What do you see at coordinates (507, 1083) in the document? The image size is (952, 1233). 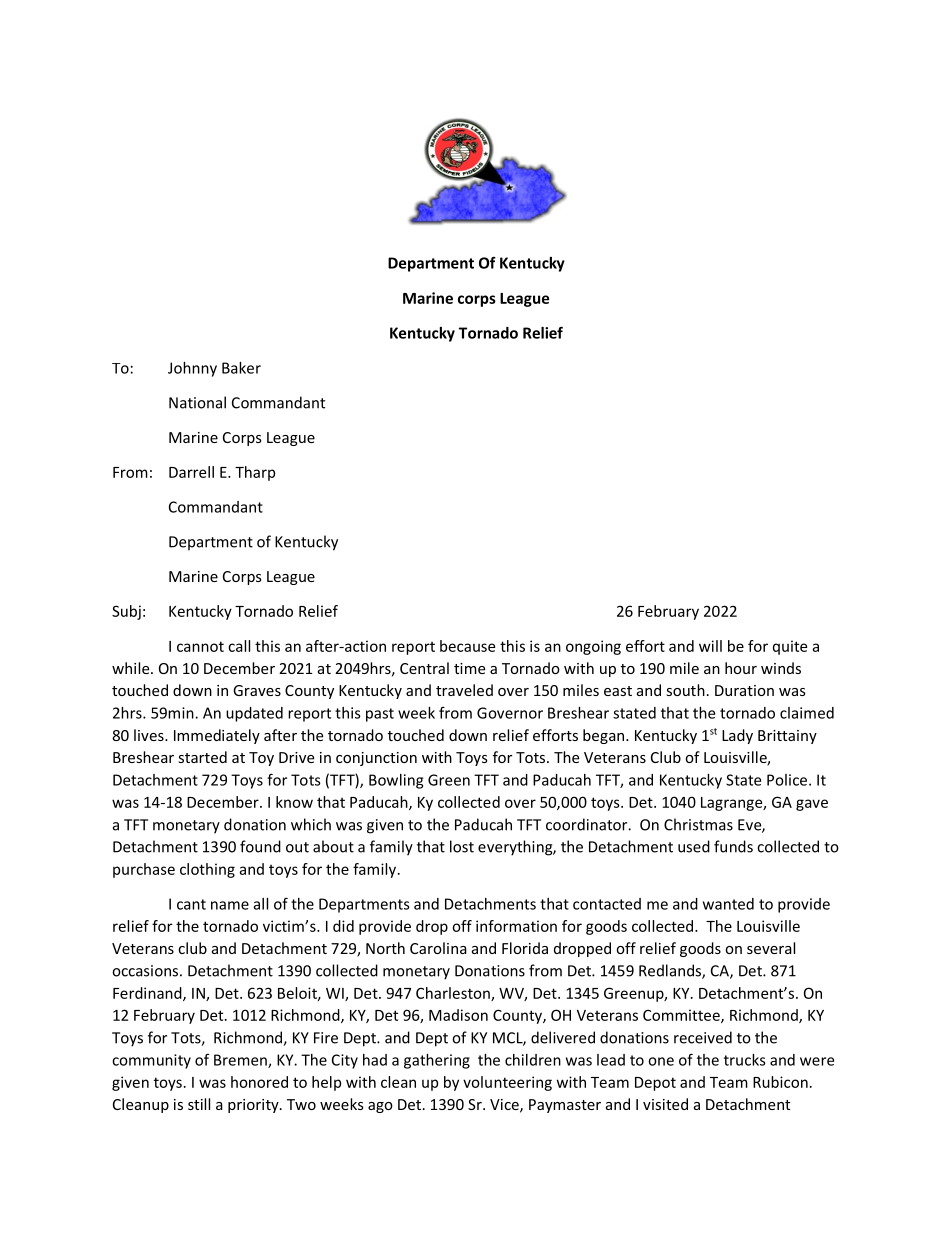 I see `volunteering` at bounding box center [507, 1083].
